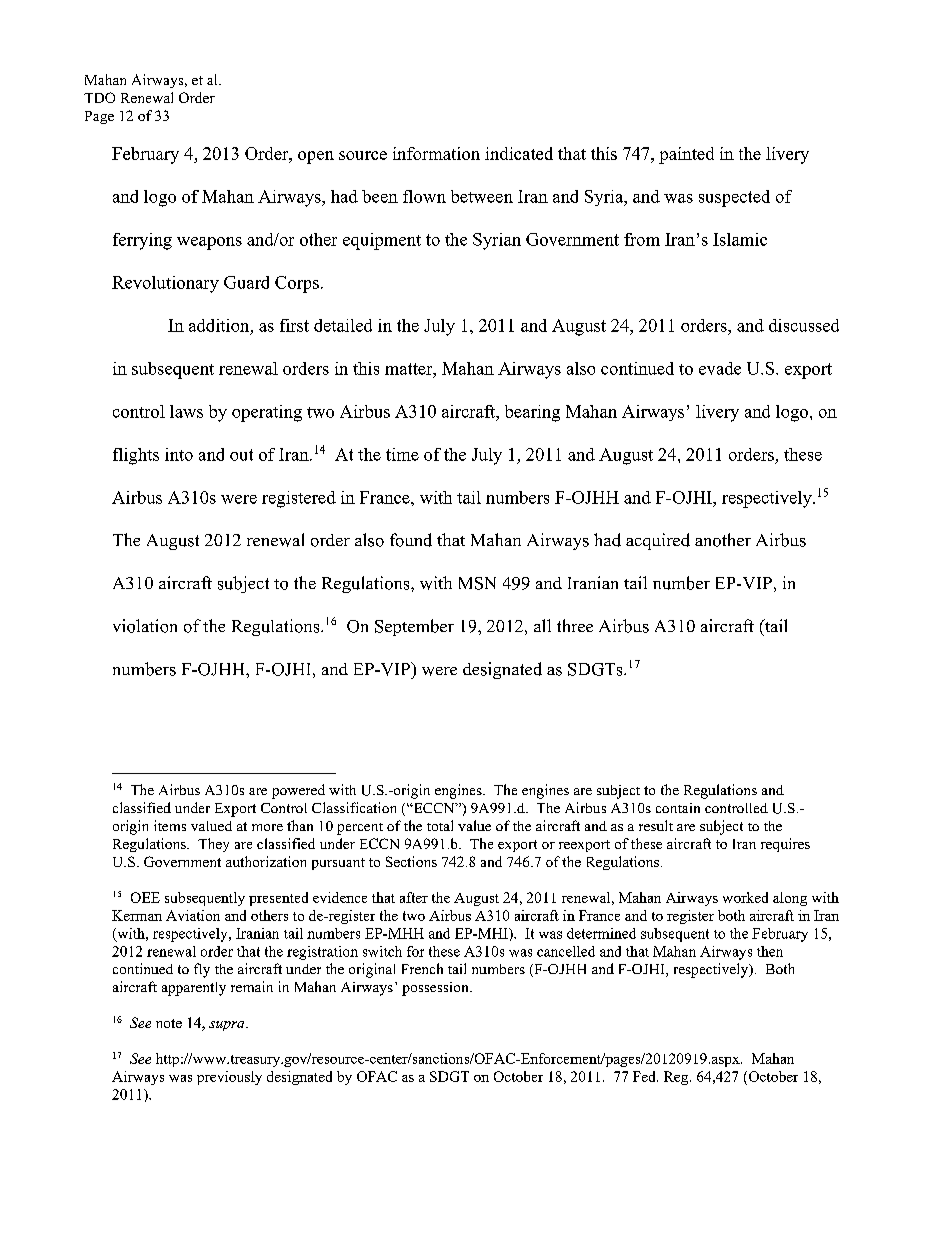 The height and width of the screenshot is (1233, 952). What do you see at coordinates (436, 989) in the screenshot?
I see `possession` at bounding box center [436, 989].
